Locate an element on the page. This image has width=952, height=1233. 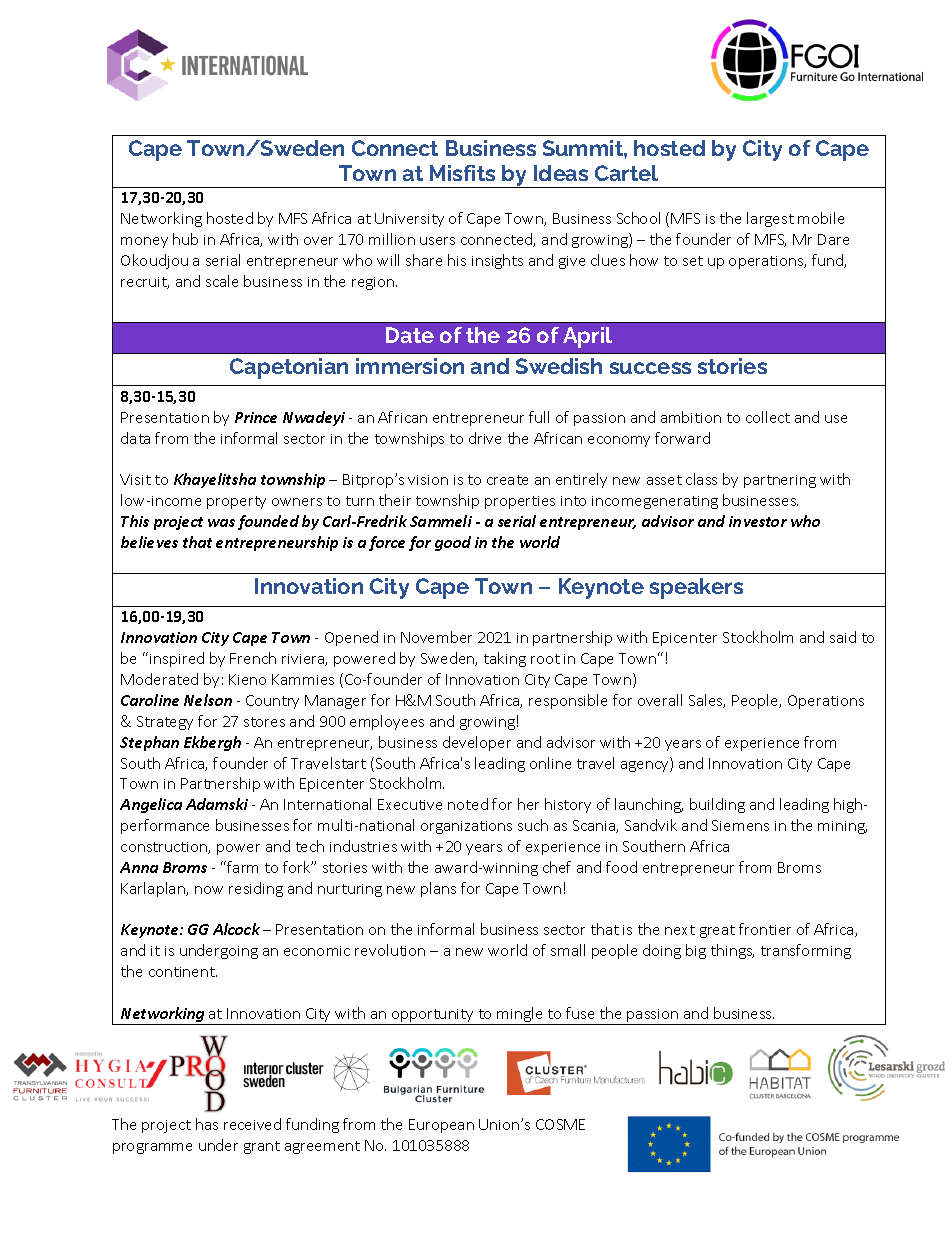
has is located at coordinates (207, 1124).
